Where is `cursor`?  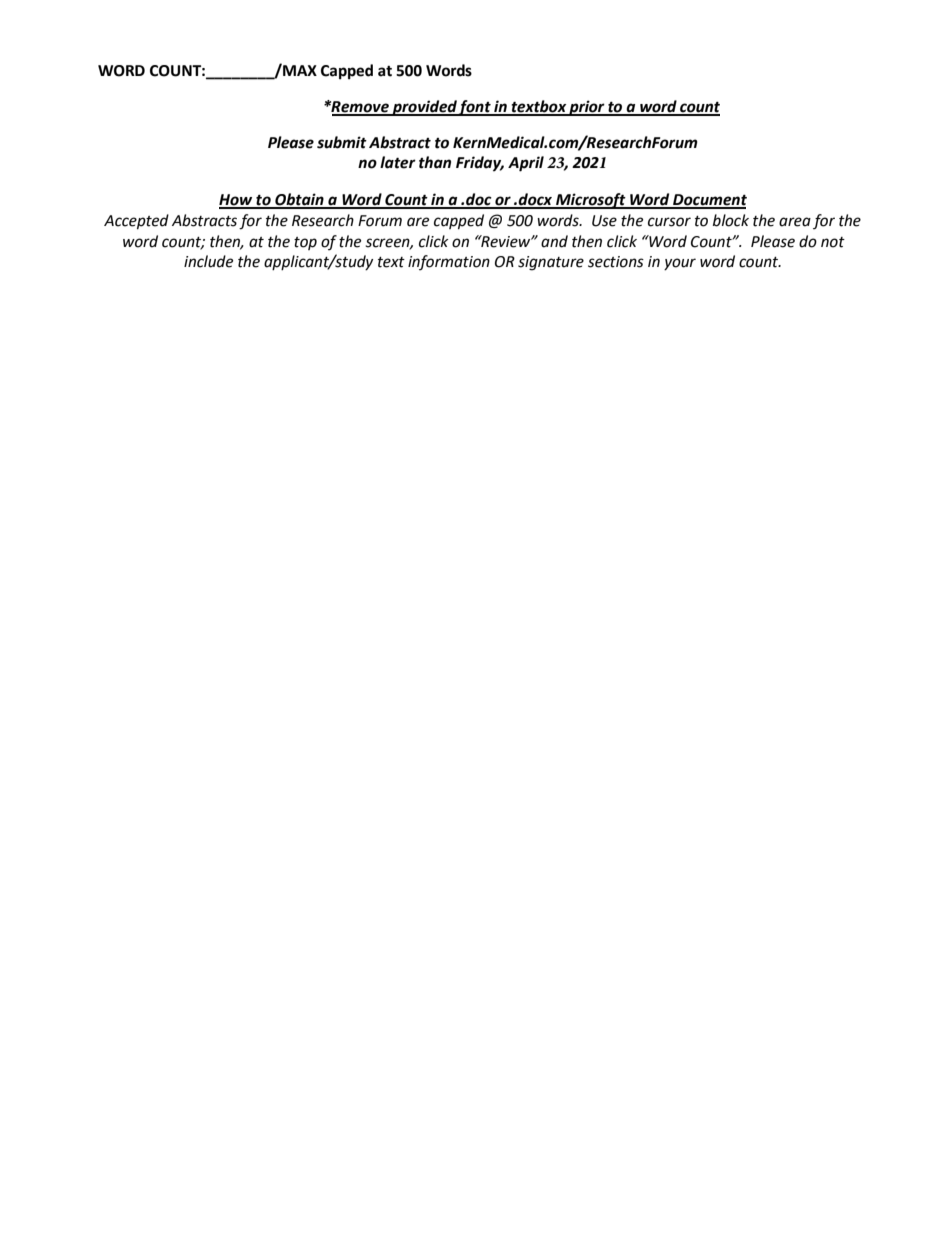 cursor is located at coordinates (669, 222).
